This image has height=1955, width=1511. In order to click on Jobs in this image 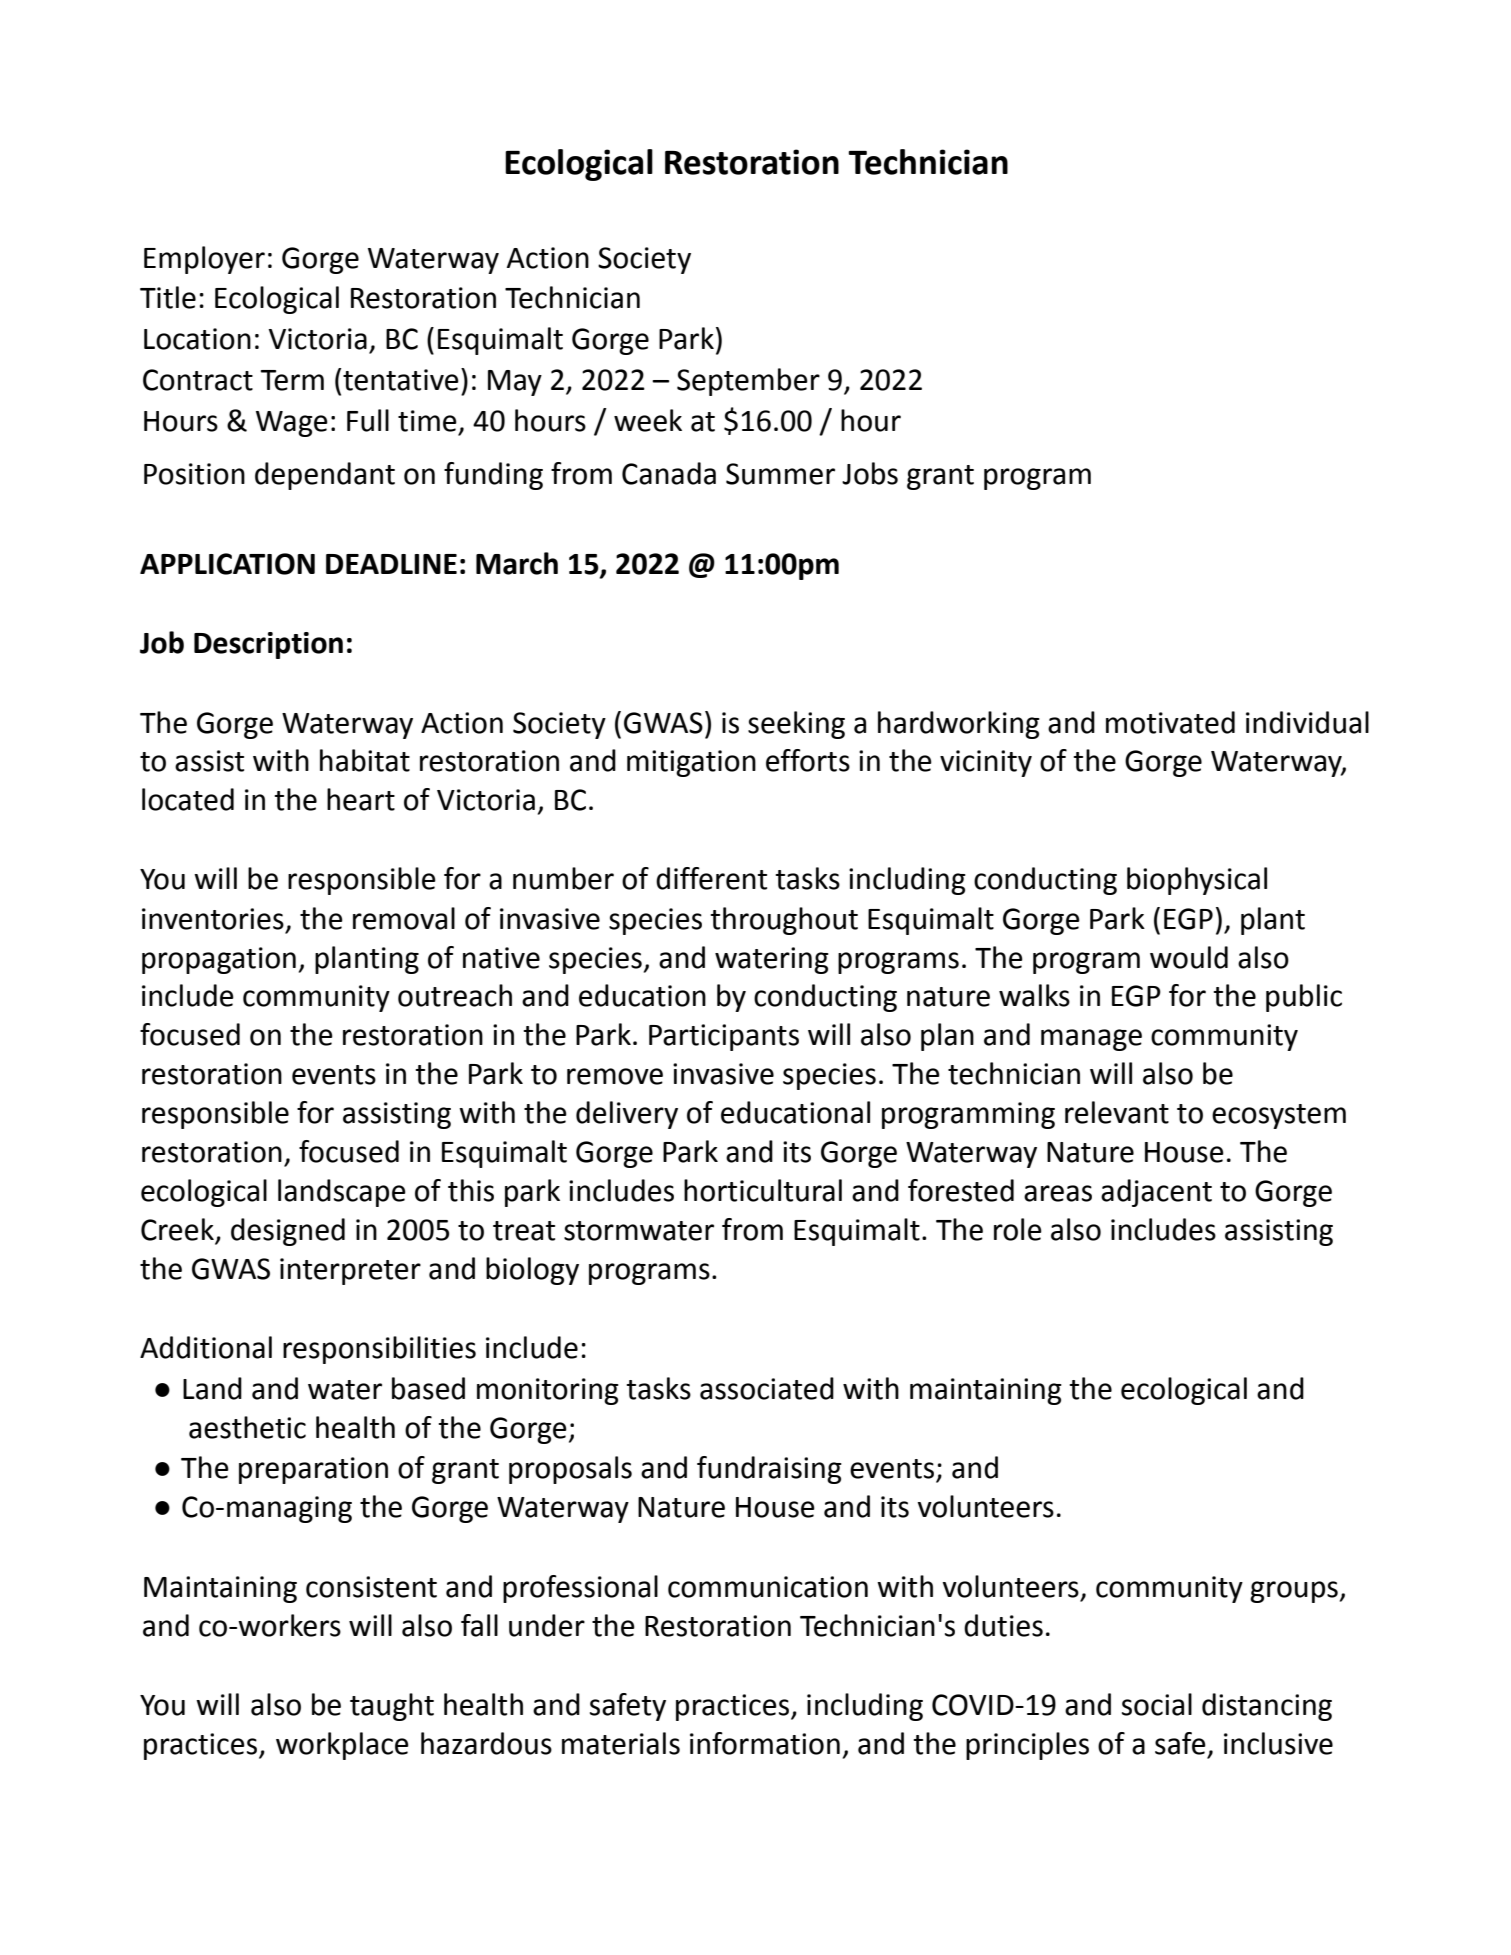, I will do `click(870, 473)`.
